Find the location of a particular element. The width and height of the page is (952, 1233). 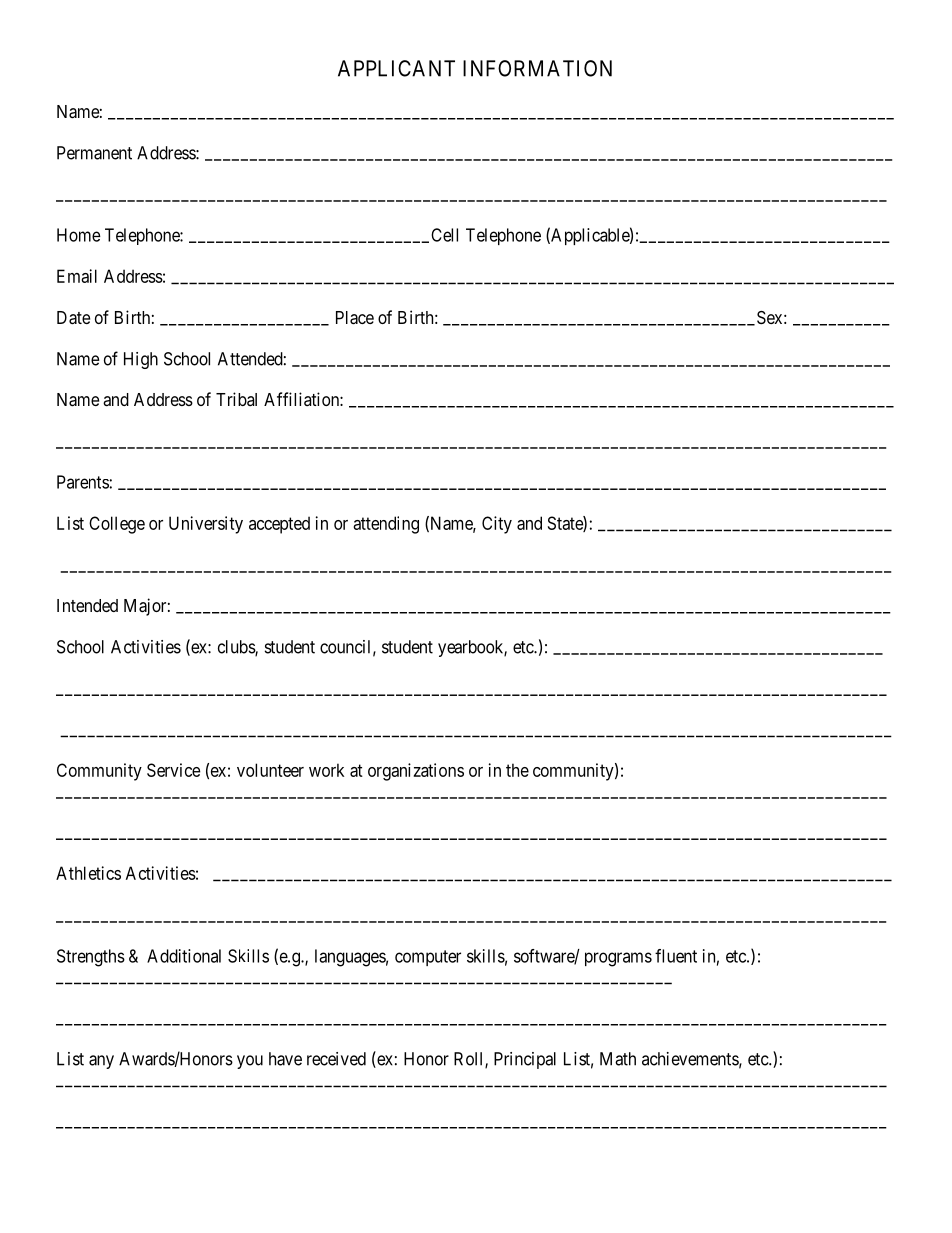

received is located at coordinates (336, 1059).
